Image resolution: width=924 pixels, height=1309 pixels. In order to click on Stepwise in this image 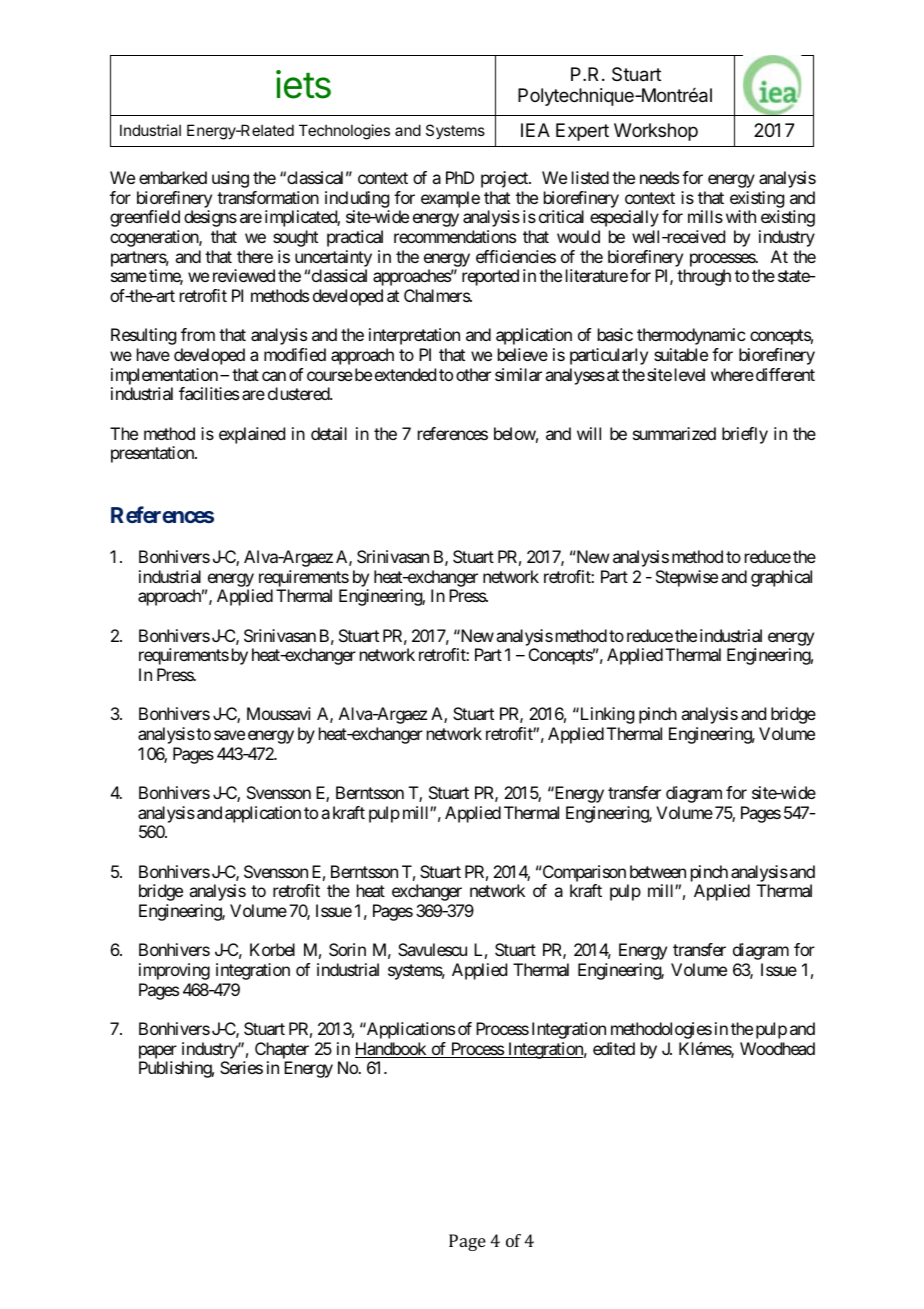, I will do `click(687, 578)`.
